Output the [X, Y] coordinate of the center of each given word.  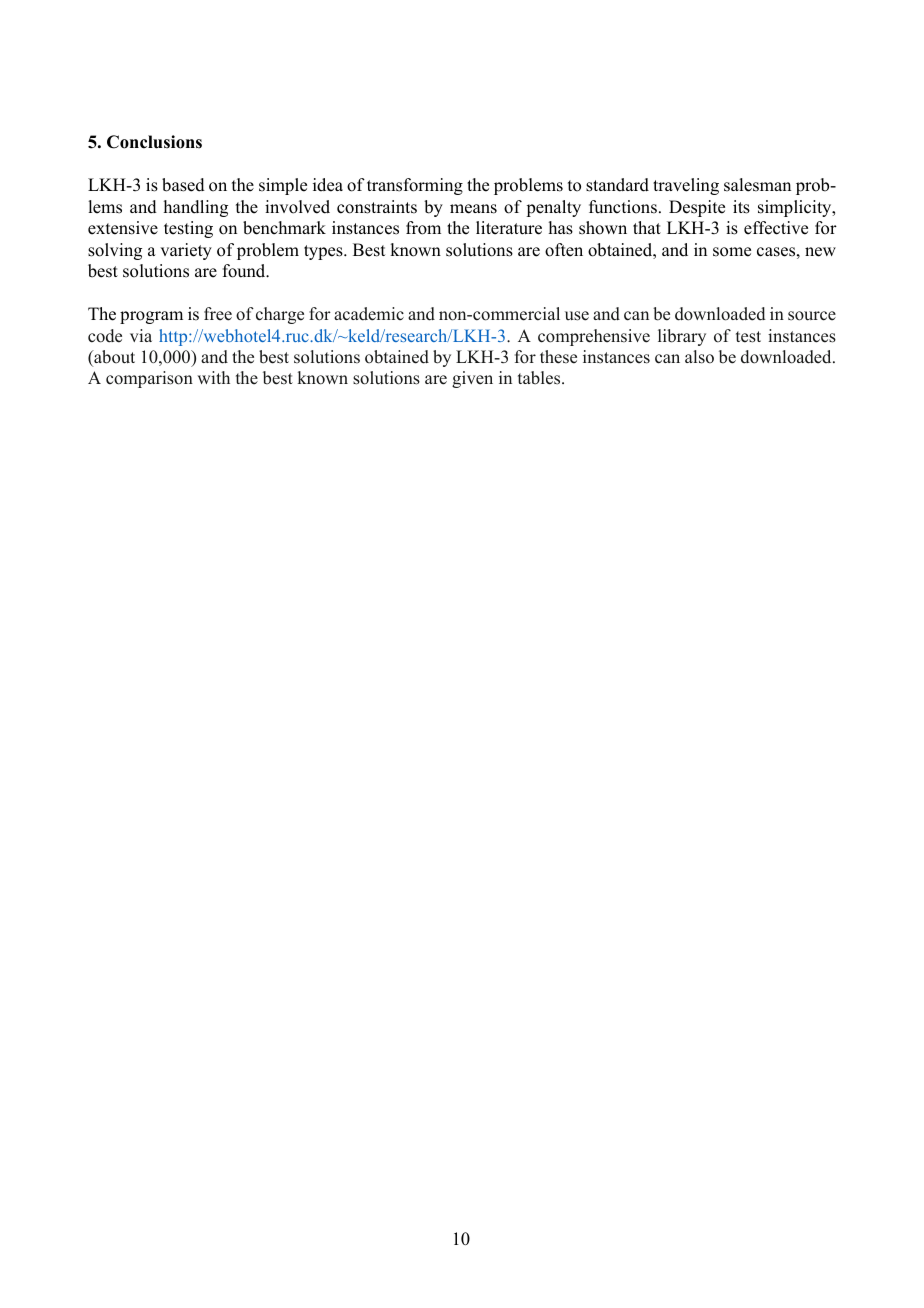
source [812, 316]
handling [196, 208]
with [213, 377]
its [741, 207]
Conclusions [154, 142]
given [472, 379]
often [564, 250]
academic [369, 314]
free [218, 314]
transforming [415, 186]
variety [186, 251]
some [732, 252]
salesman [757, 185]
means [473, 209]
